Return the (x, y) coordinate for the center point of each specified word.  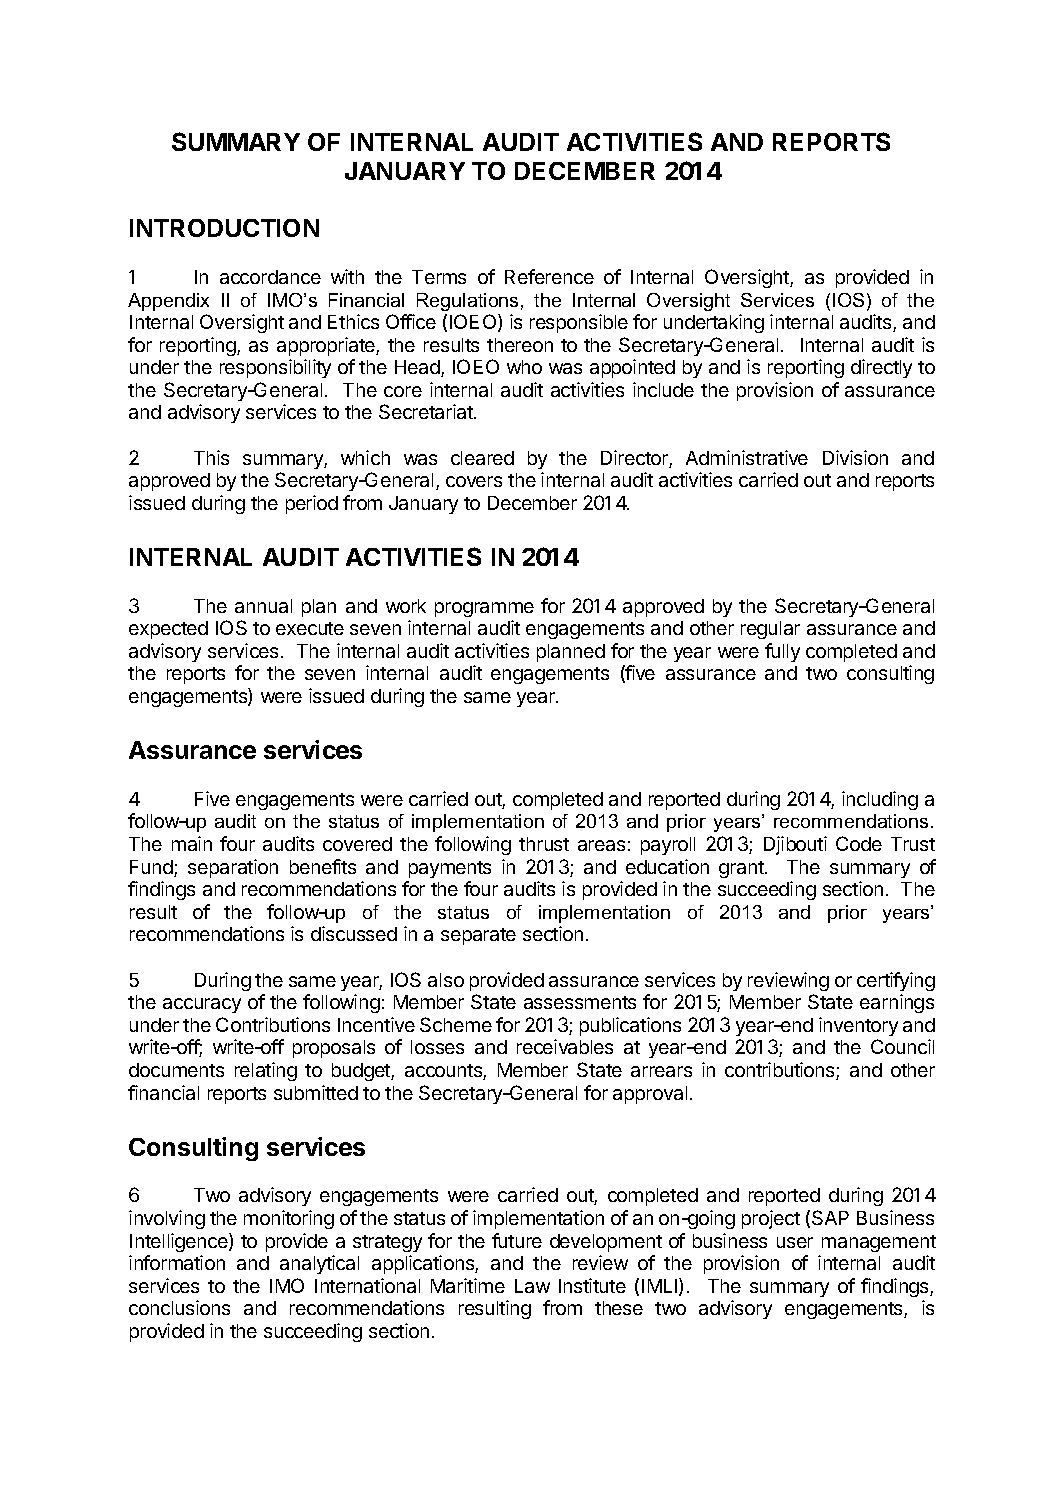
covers (474, 481)
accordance (270, 277)
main (192, 843)
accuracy (202, 1005)
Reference (549, 276)
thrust (544, 844)
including (880, 800)
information (177, 1262)
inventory (858, 1026)
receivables (565, 1046)
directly (881, 368)
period (312, 504)
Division (855, 457)
